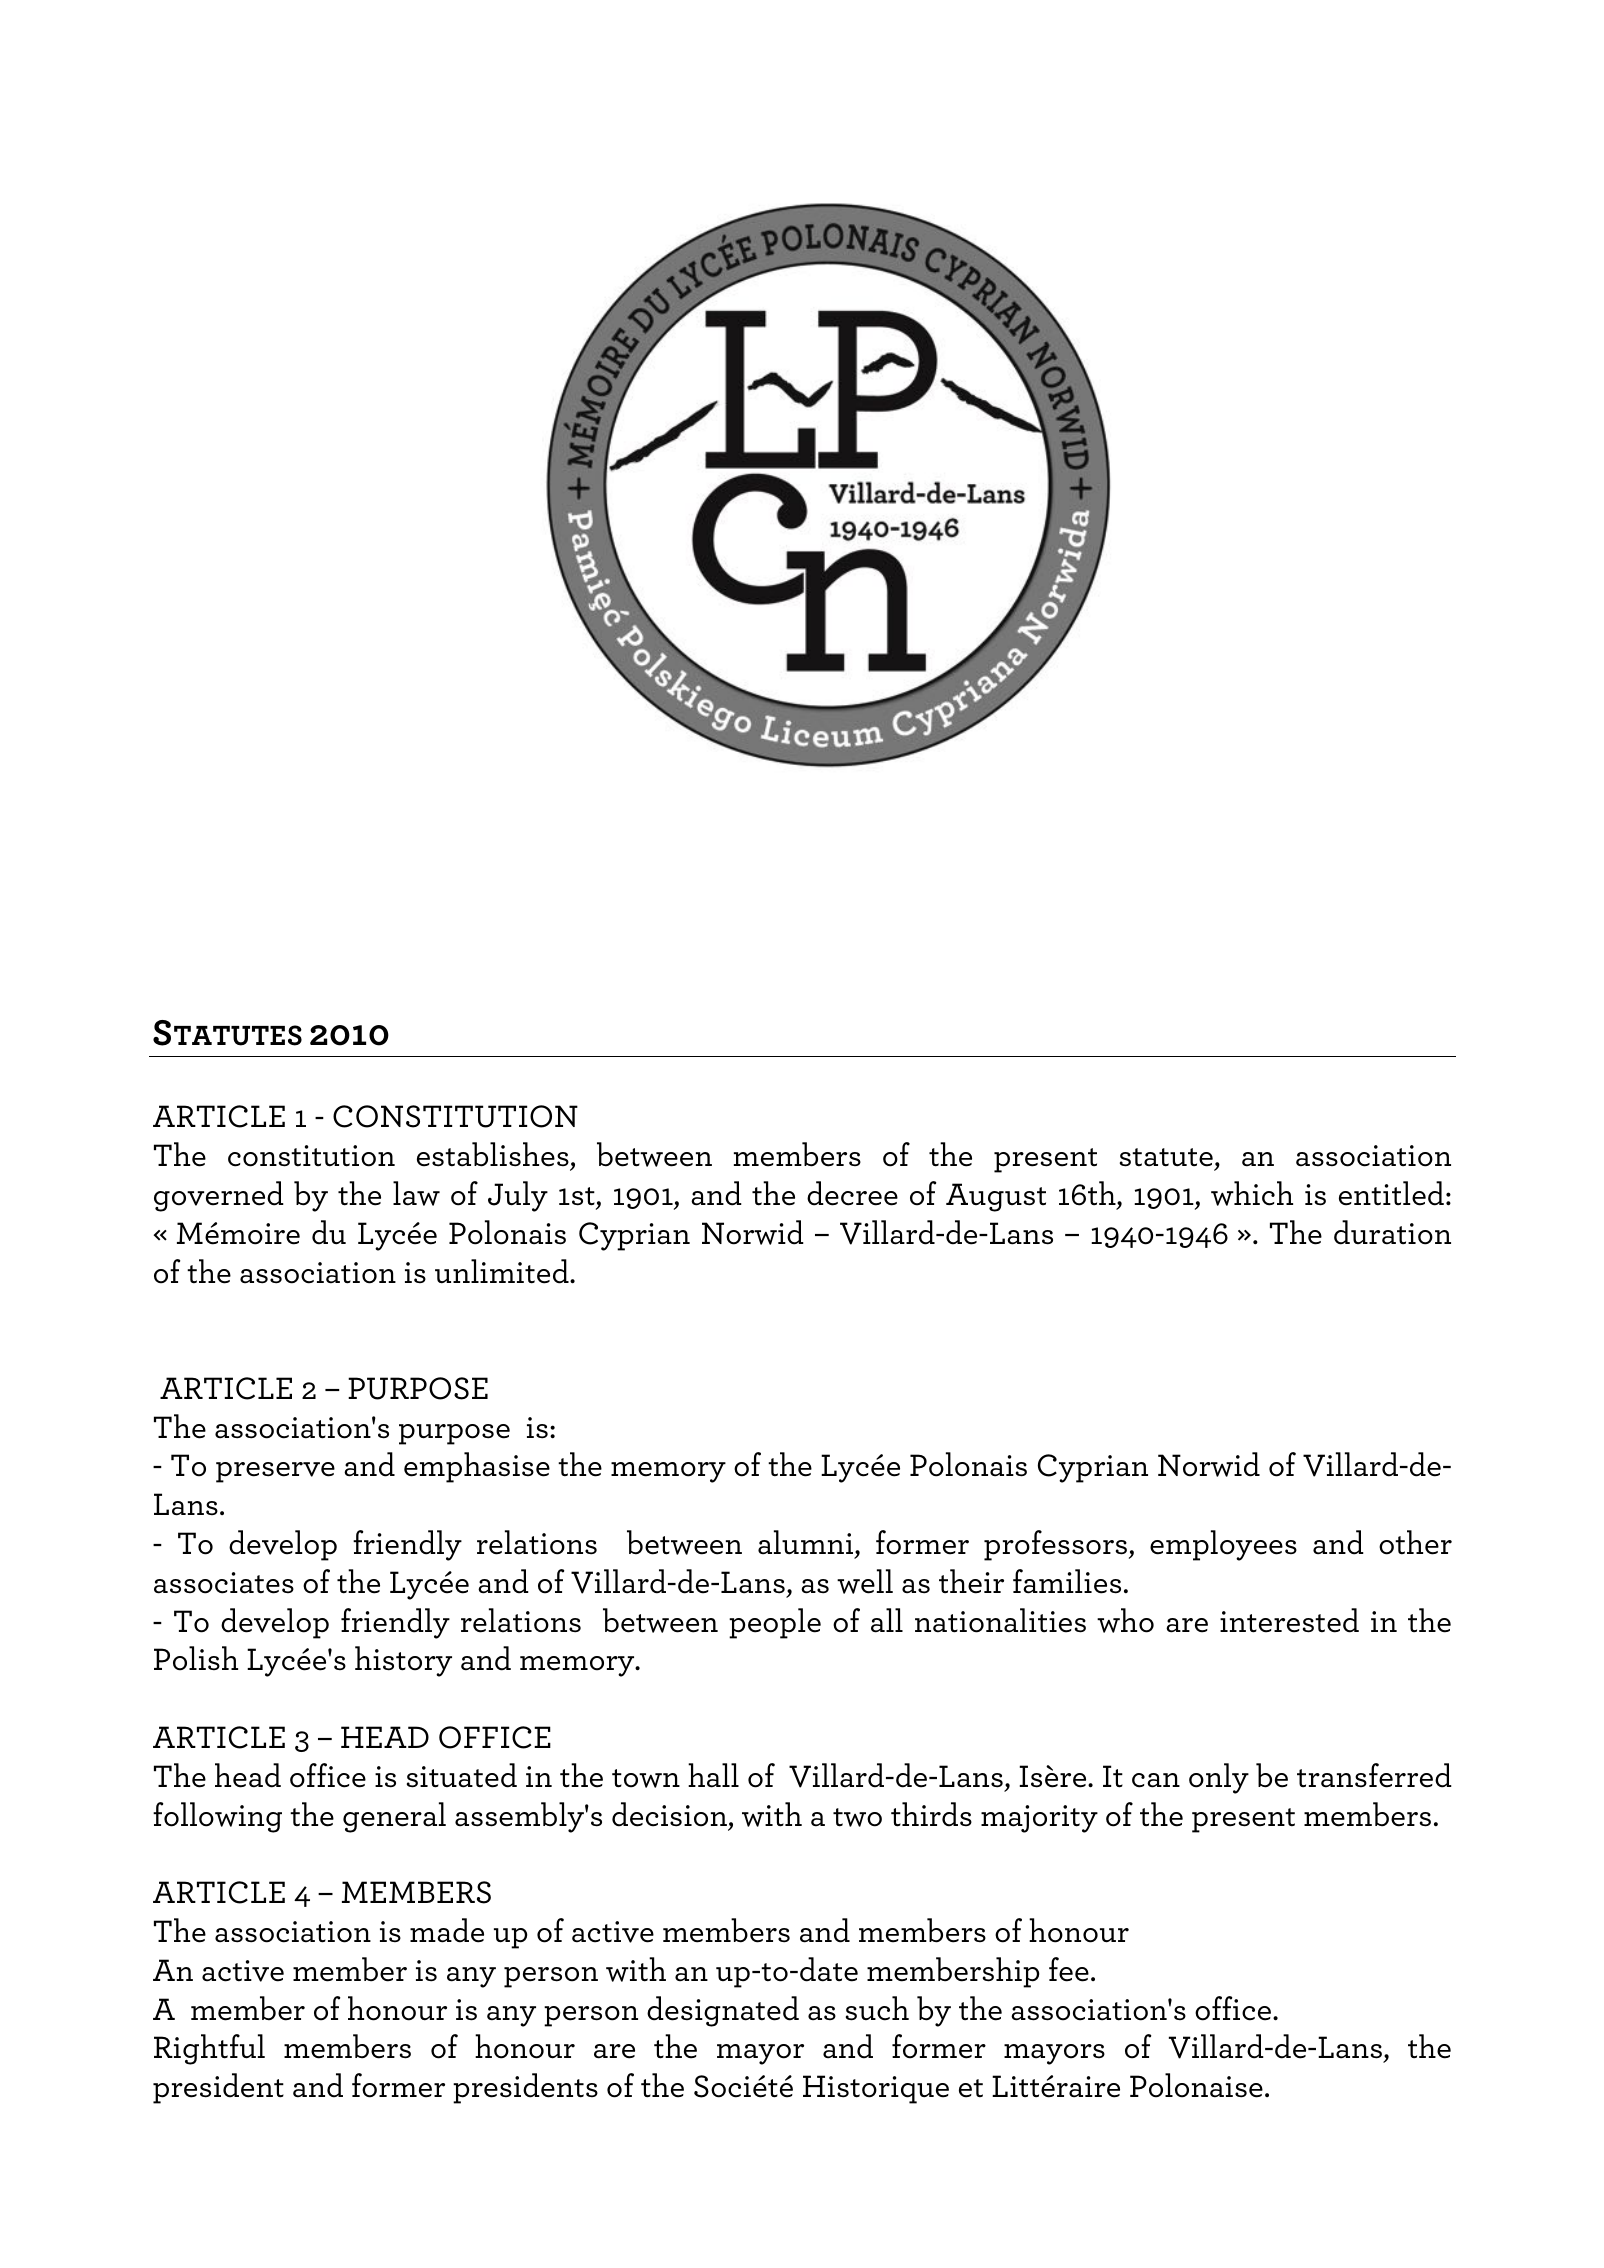 This screenshot has width=1604, height=2268. I want to click on employees, so click(1223, 1545).
